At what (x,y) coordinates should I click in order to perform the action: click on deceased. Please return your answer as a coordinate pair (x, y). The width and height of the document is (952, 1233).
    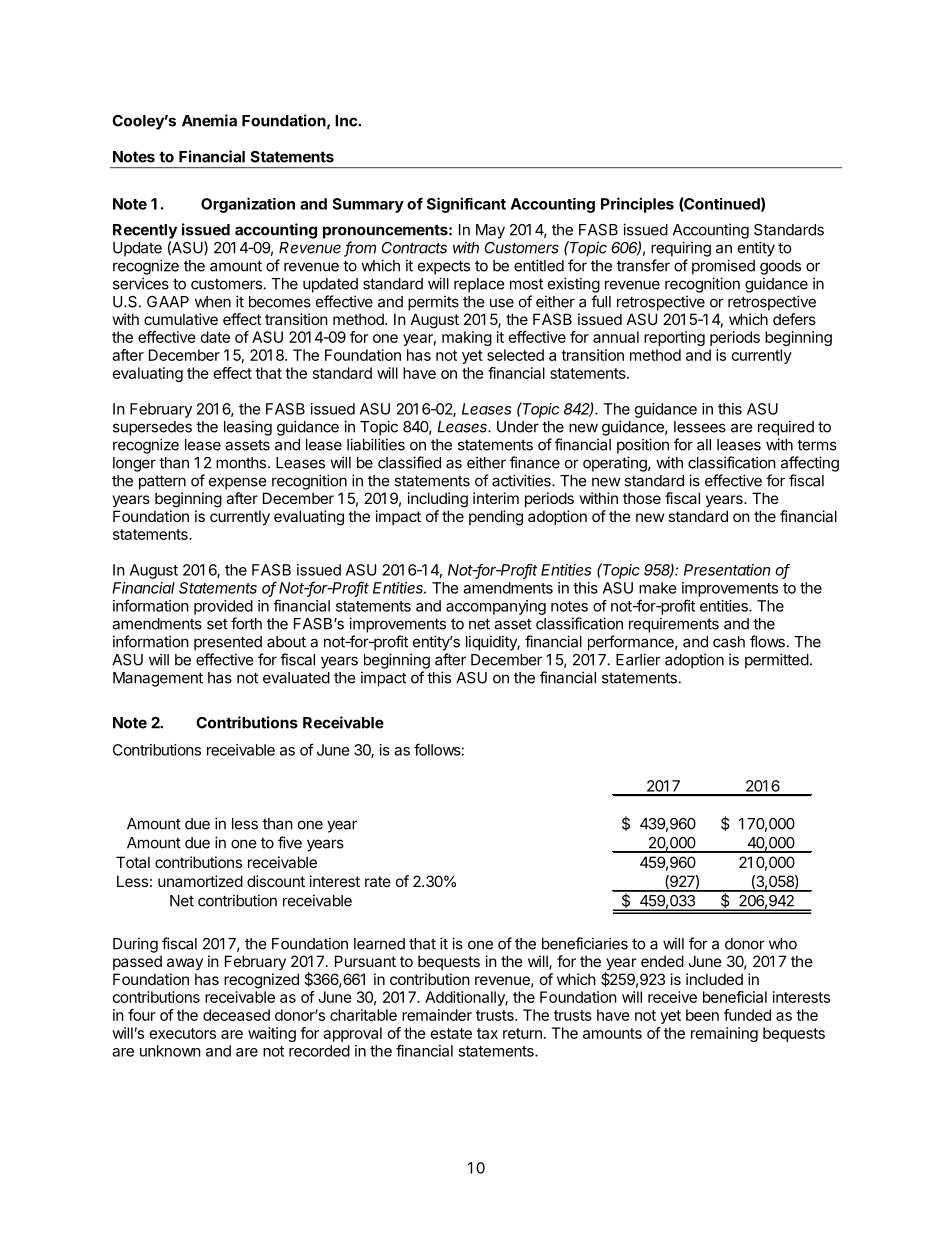
    Looking at the image, I should click on (236, 1015).
